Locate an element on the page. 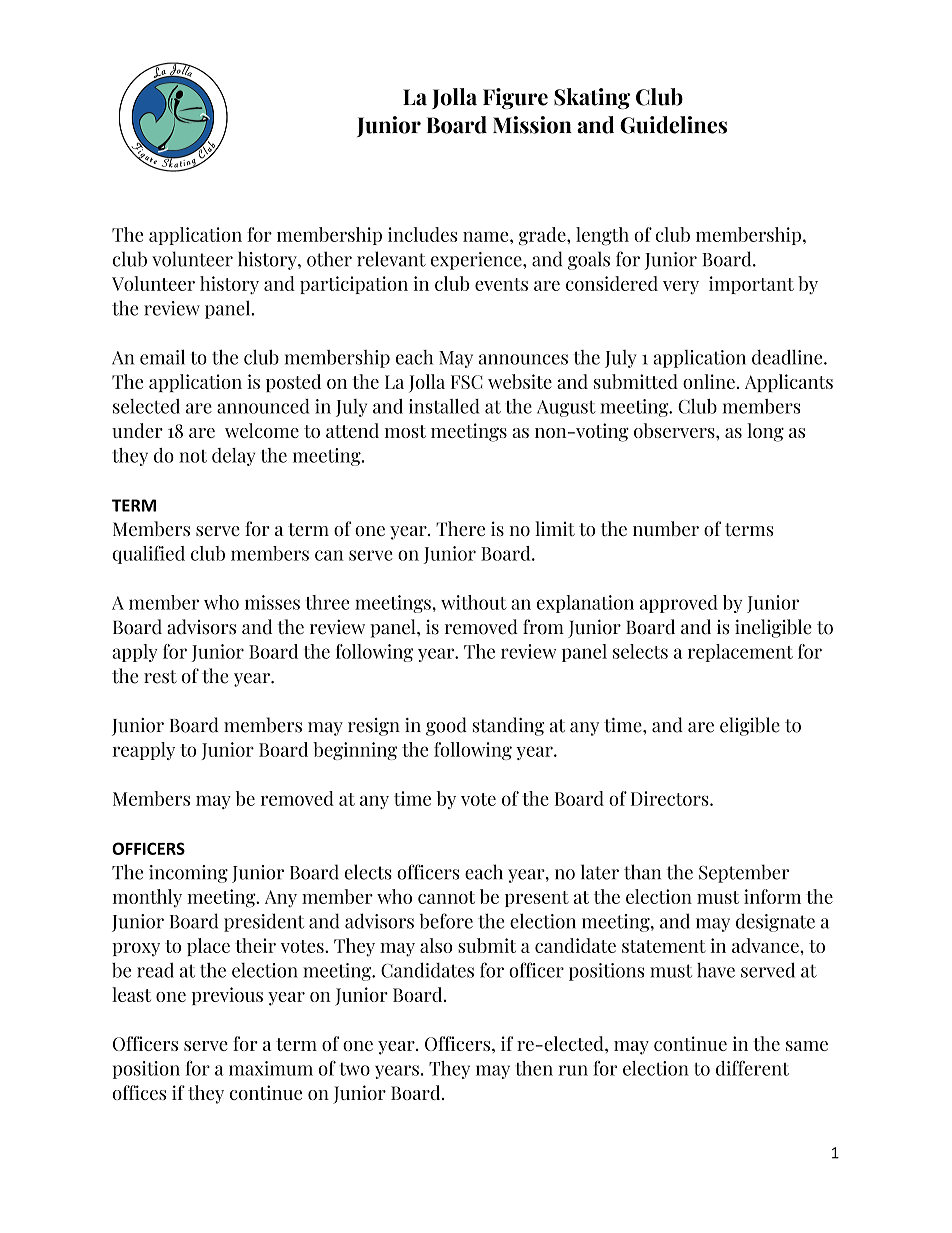  Directors is located at coordinates (671, 798).
